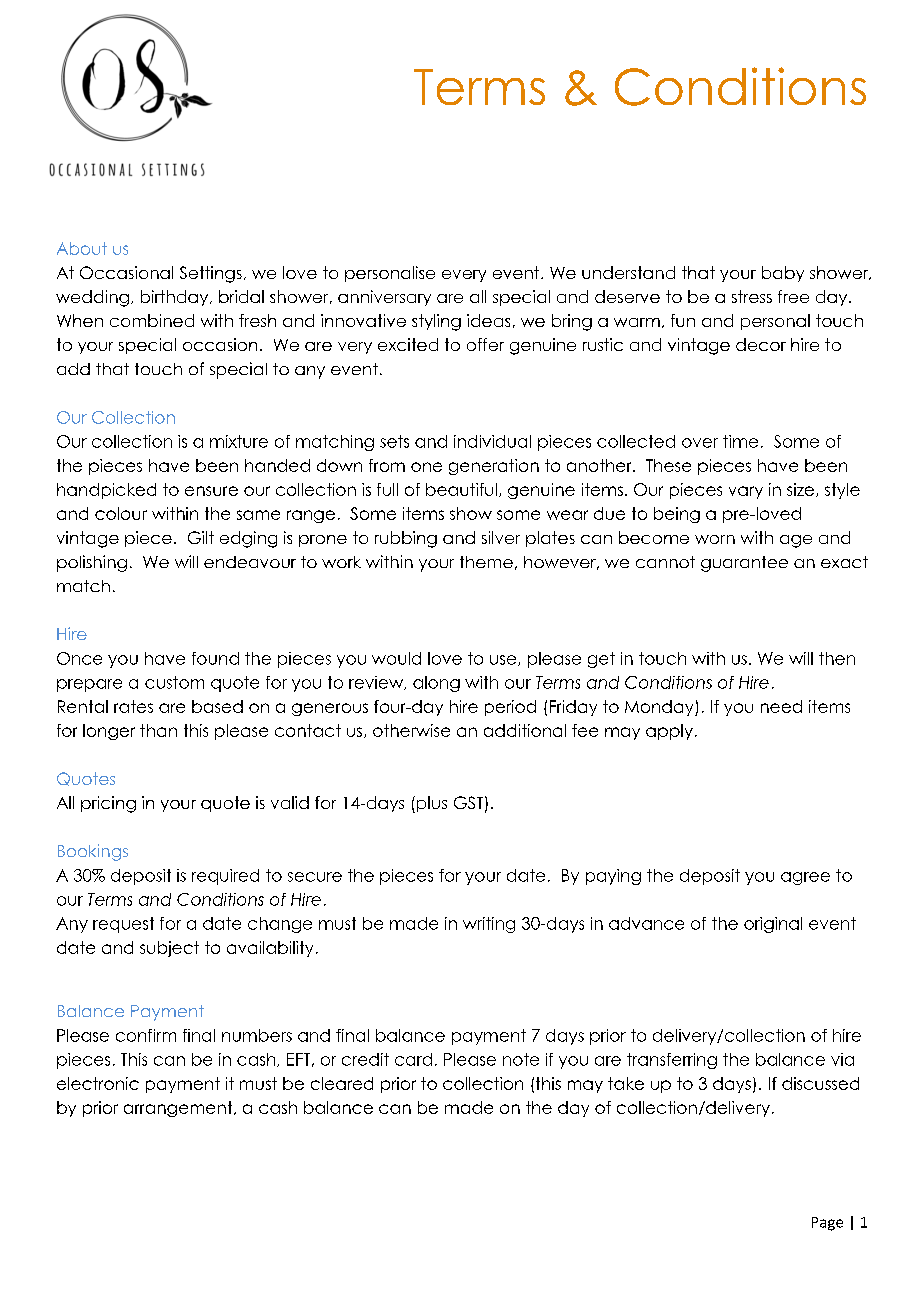 The image size is (924, 1308). Describe the element at coordinates (752, 296) in the screenshot. I see `stress` at that location.
